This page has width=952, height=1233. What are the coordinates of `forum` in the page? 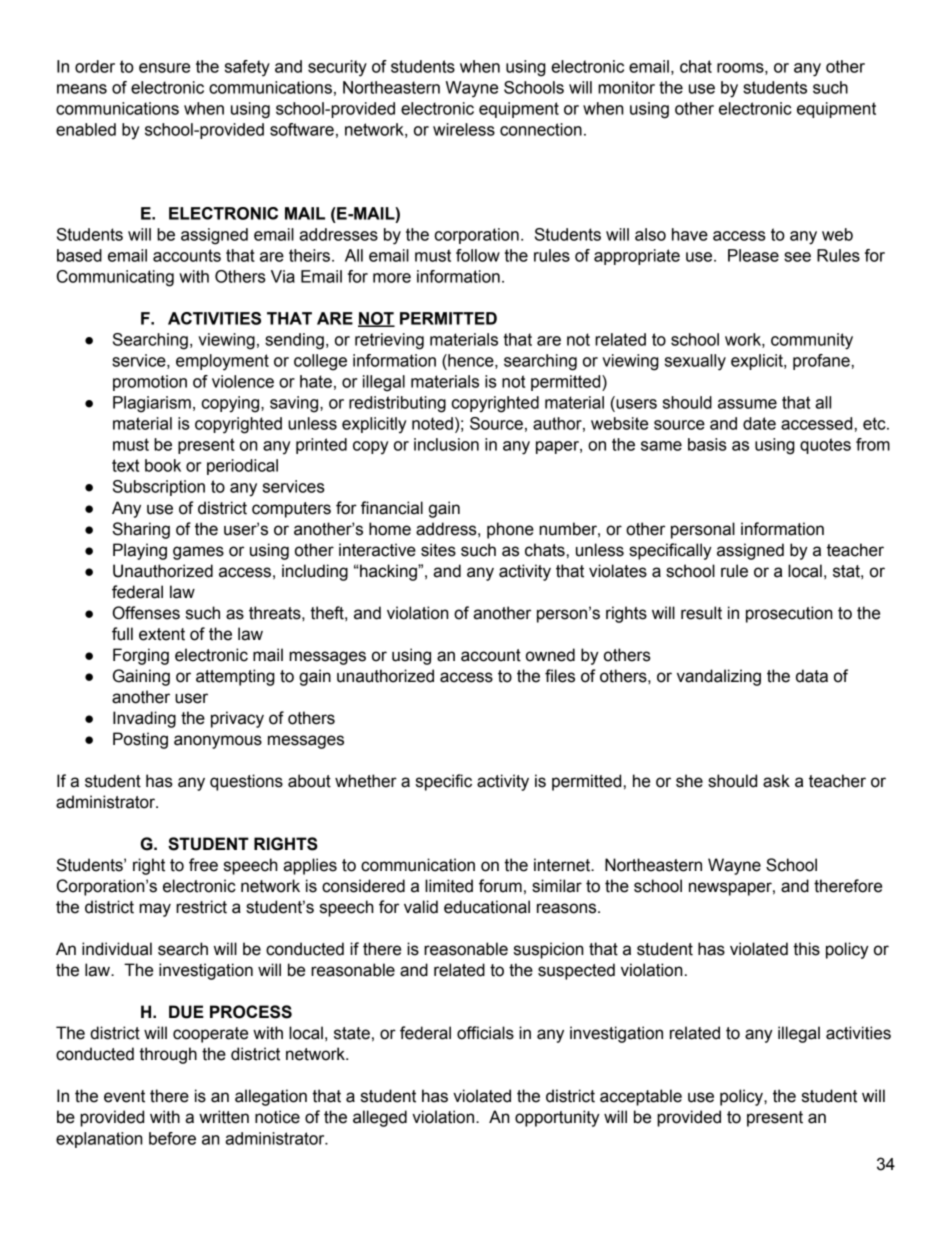 It's located at (500, 886).
